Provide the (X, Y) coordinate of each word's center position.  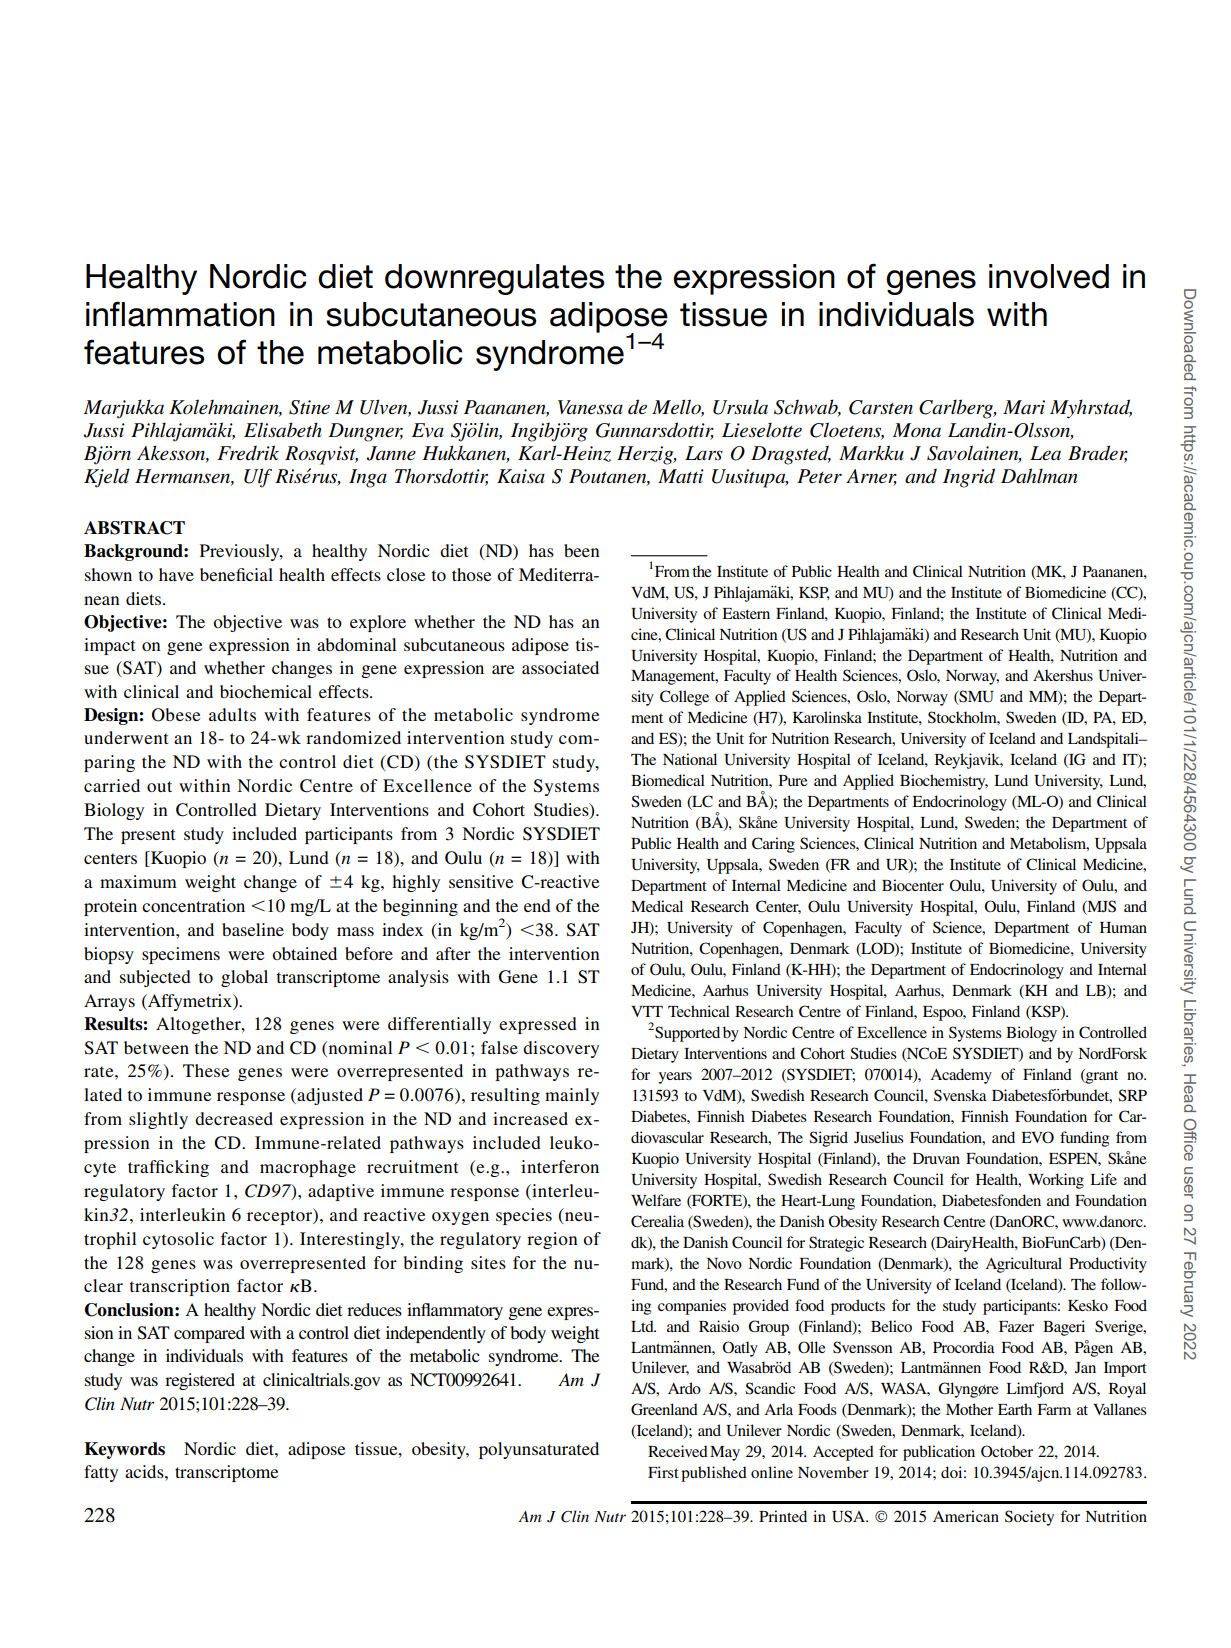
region (552, 1240)
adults (232, 714)
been (582, 550)
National (690, 759)
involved (1049, 276)
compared (209, 1334)
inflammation (180, 314)
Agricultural (1024, 1265)
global (244, 978)
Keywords (124, 1450)
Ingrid (969, 478)
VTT (647, 1011)
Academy (961, 1076)
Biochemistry (944, 782)
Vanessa (590, 407)
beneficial (236, 574)
